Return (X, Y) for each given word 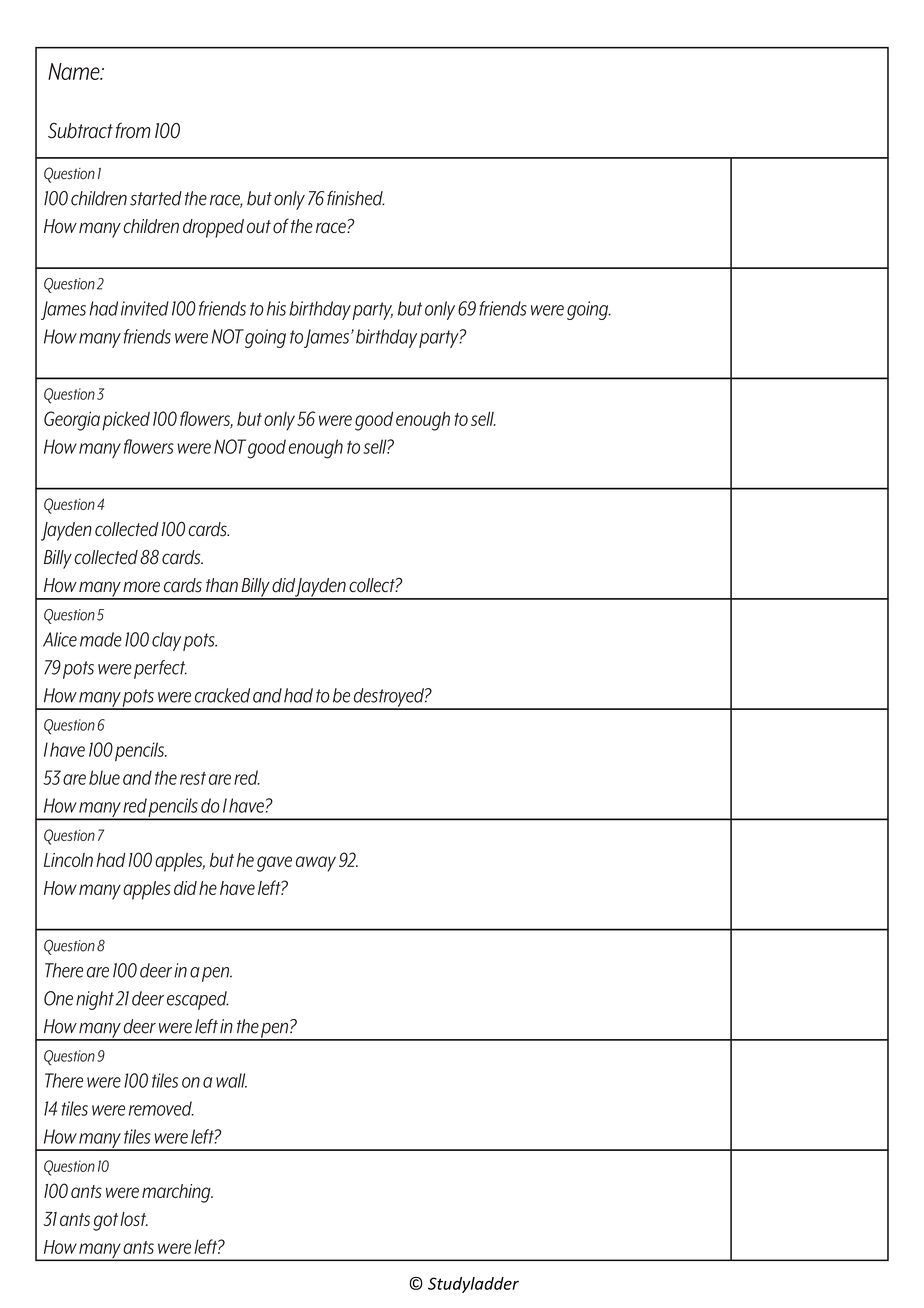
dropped (213, 228)
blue (104, 777)
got (105, 1222)
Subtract (80, 131)
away (316, 864)
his (276, 308)
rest (193, 778)
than (222, 585)
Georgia (72, 421)
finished (356, 198)
